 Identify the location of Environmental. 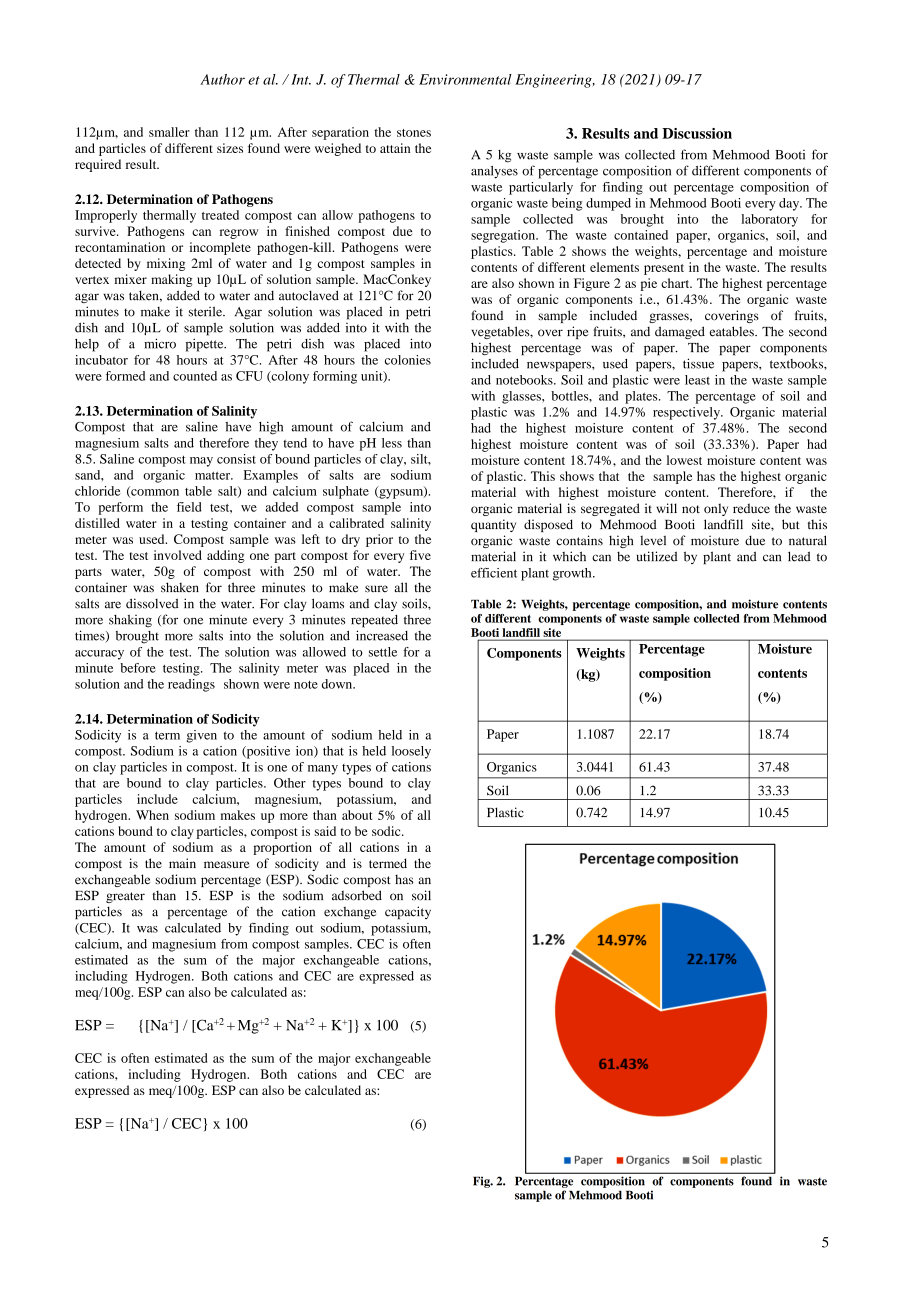
(465, 79).
